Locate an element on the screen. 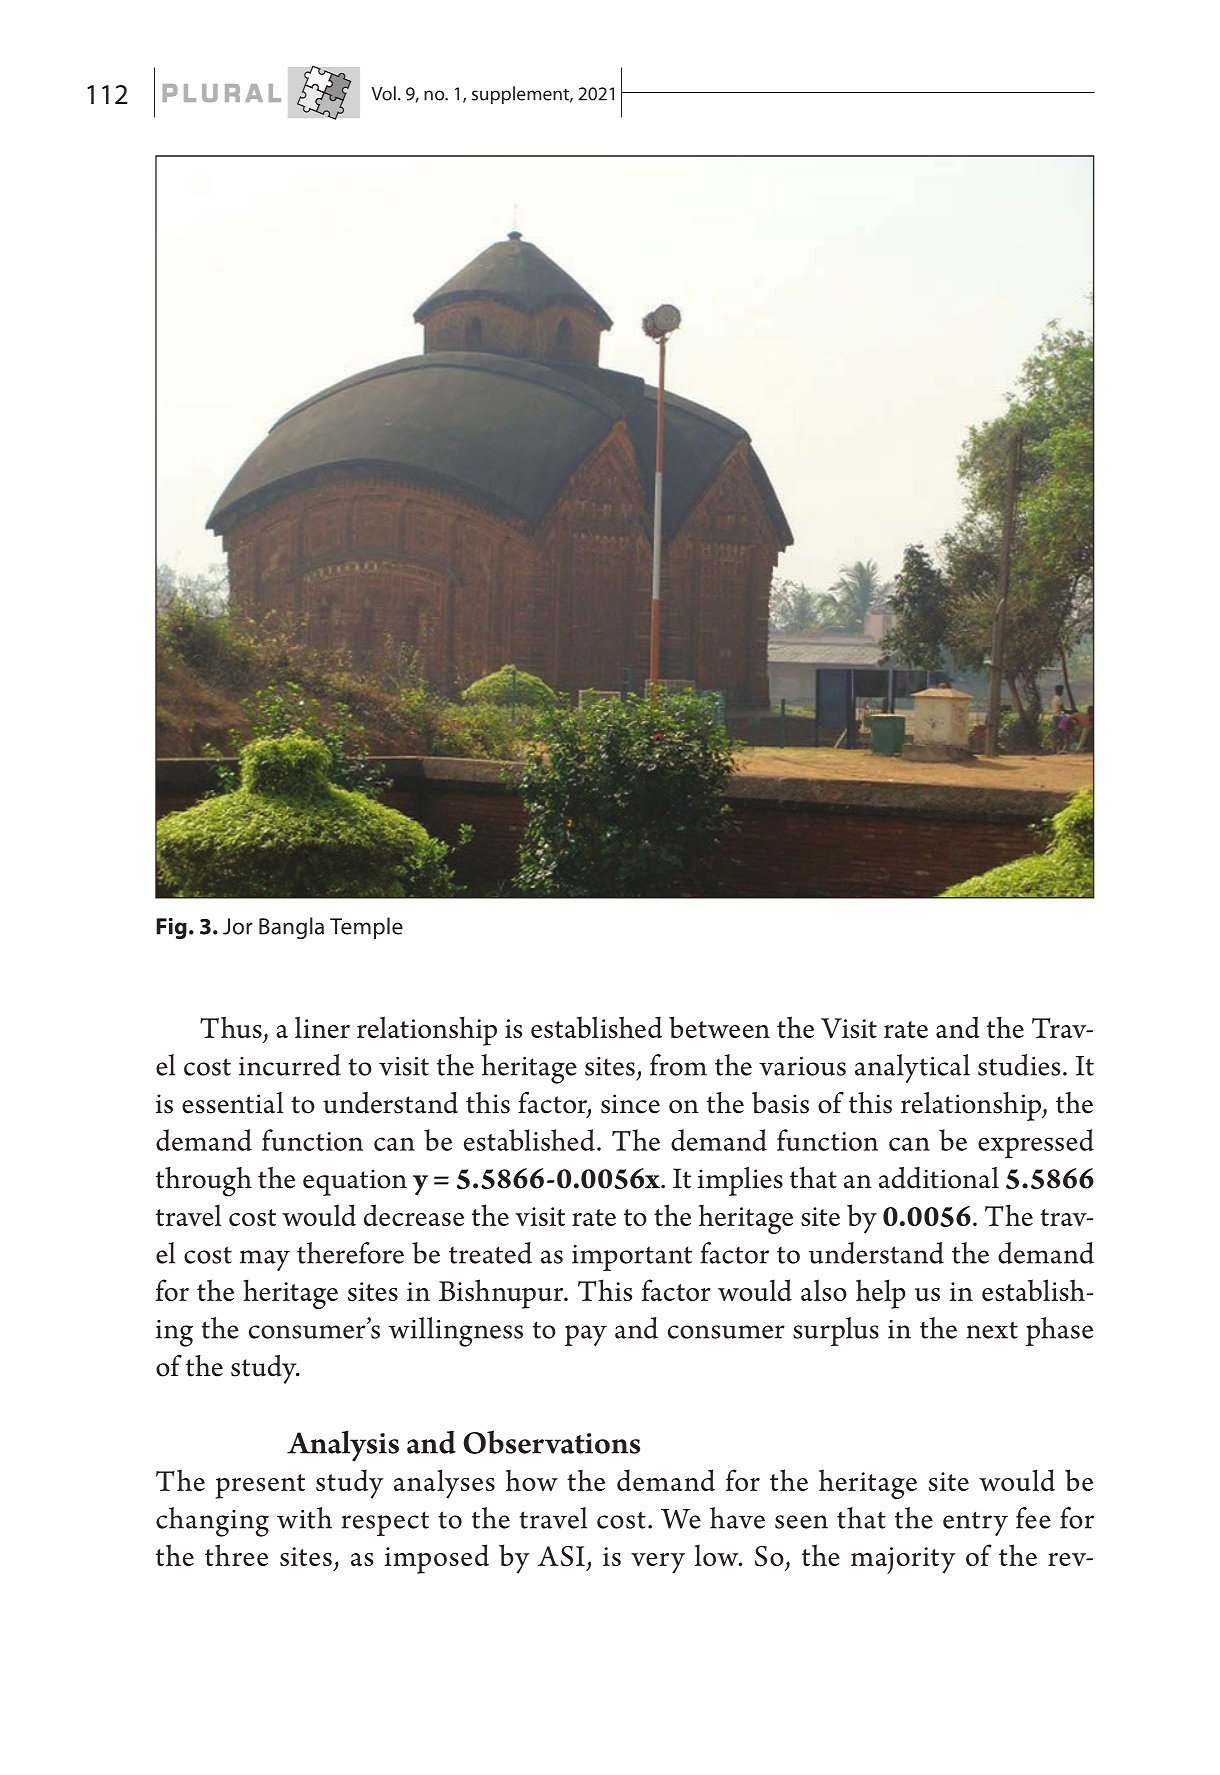  Bangla is located at coordinates (291, 928).
